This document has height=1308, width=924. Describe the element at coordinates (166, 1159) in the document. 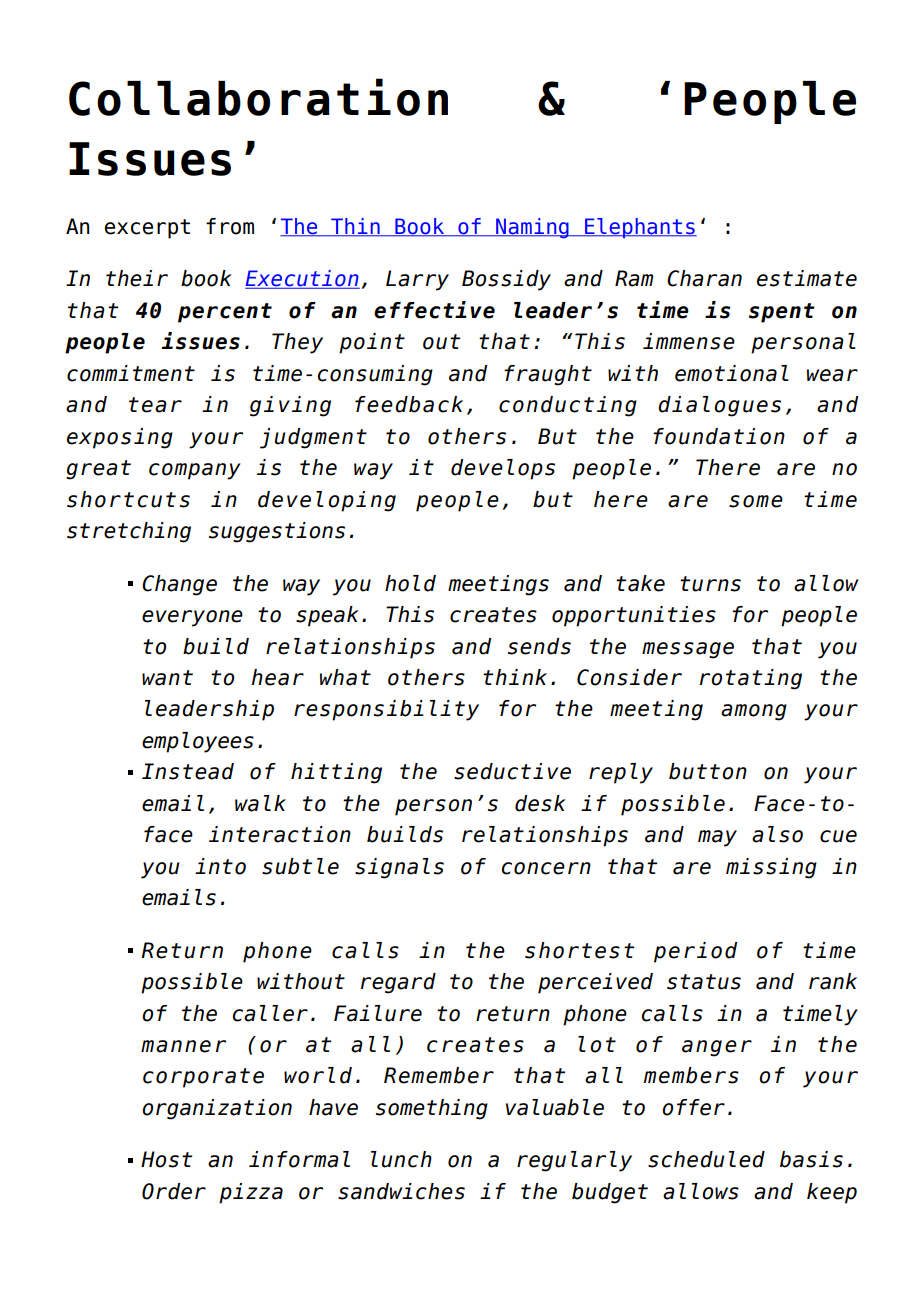

I see `Host` at that location.
